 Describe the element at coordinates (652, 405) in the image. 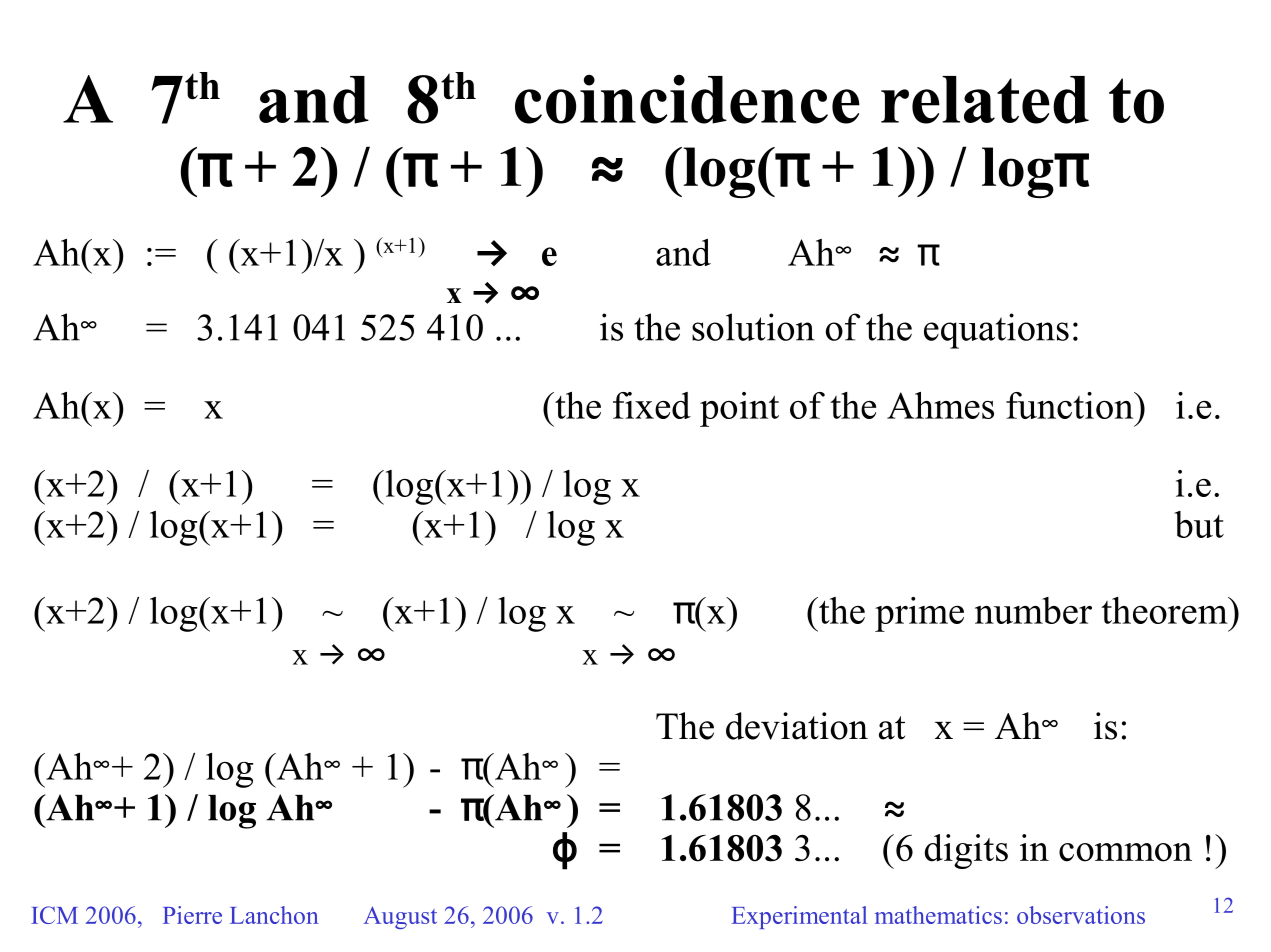

I see `fixed` at that location.
